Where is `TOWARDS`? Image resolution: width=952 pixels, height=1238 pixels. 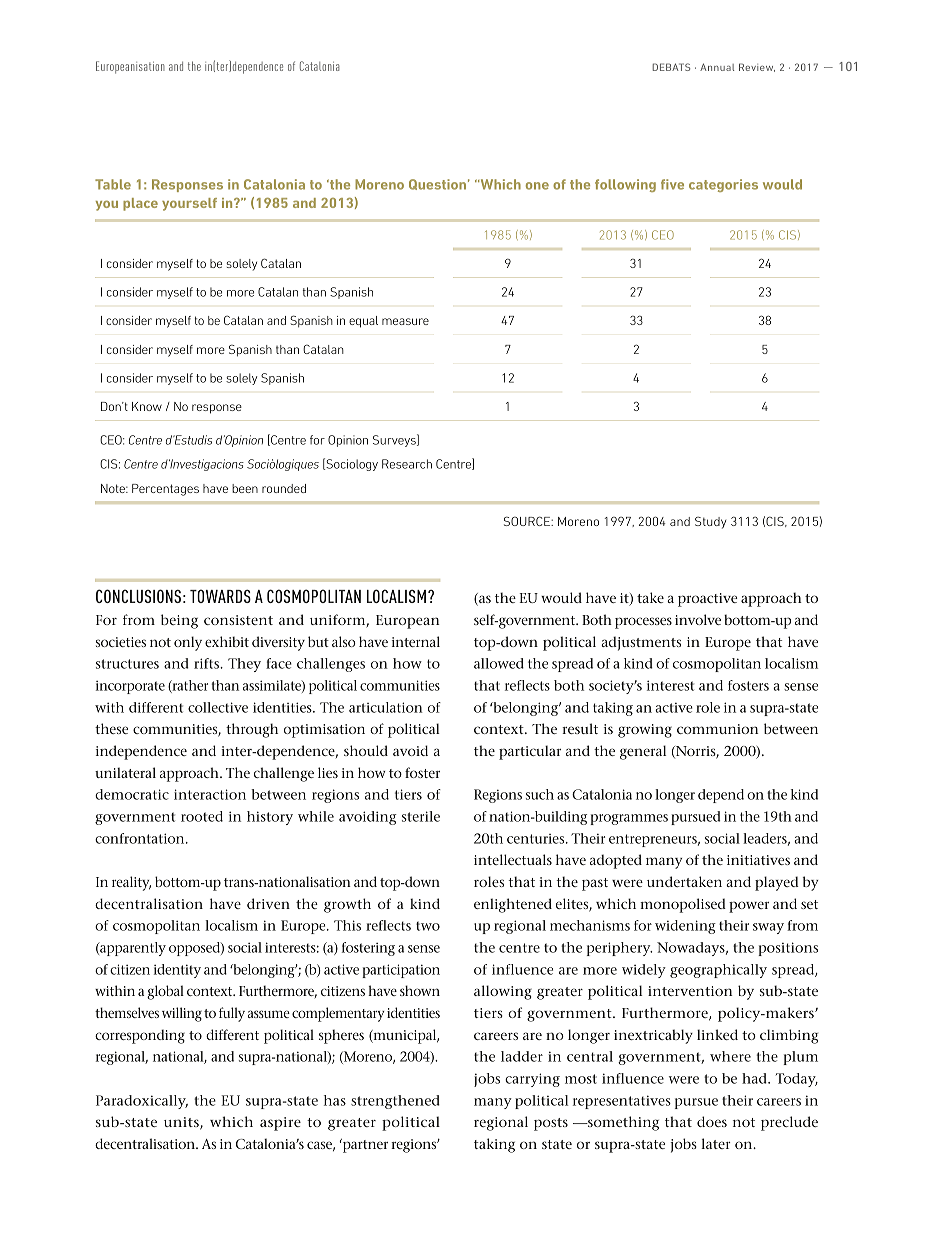 TOWARDS is located at coordinates (220, 596).
